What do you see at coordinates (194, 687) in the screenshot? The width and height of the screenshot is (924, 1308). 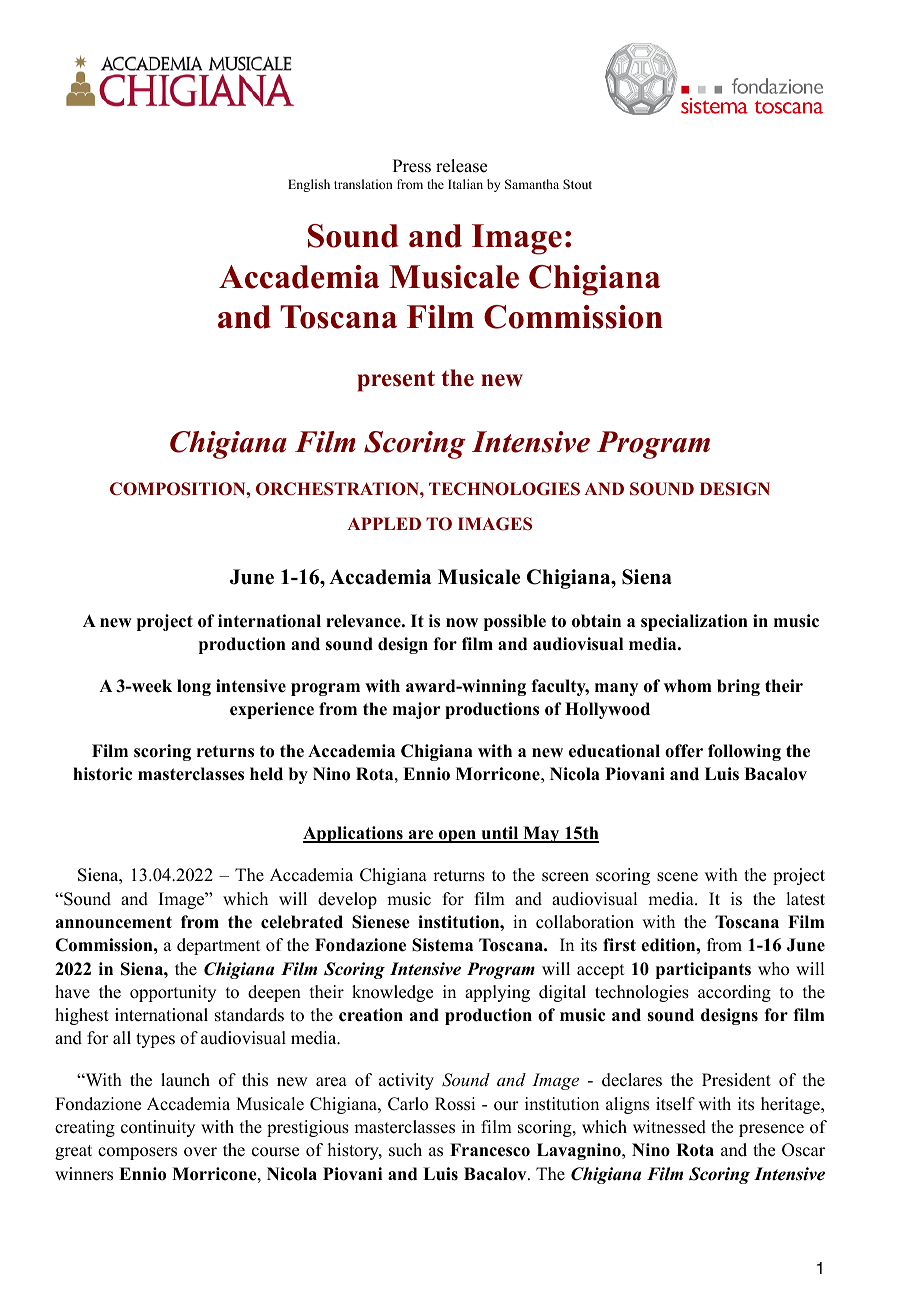 I see `long` at bounding box center [194, 687].
